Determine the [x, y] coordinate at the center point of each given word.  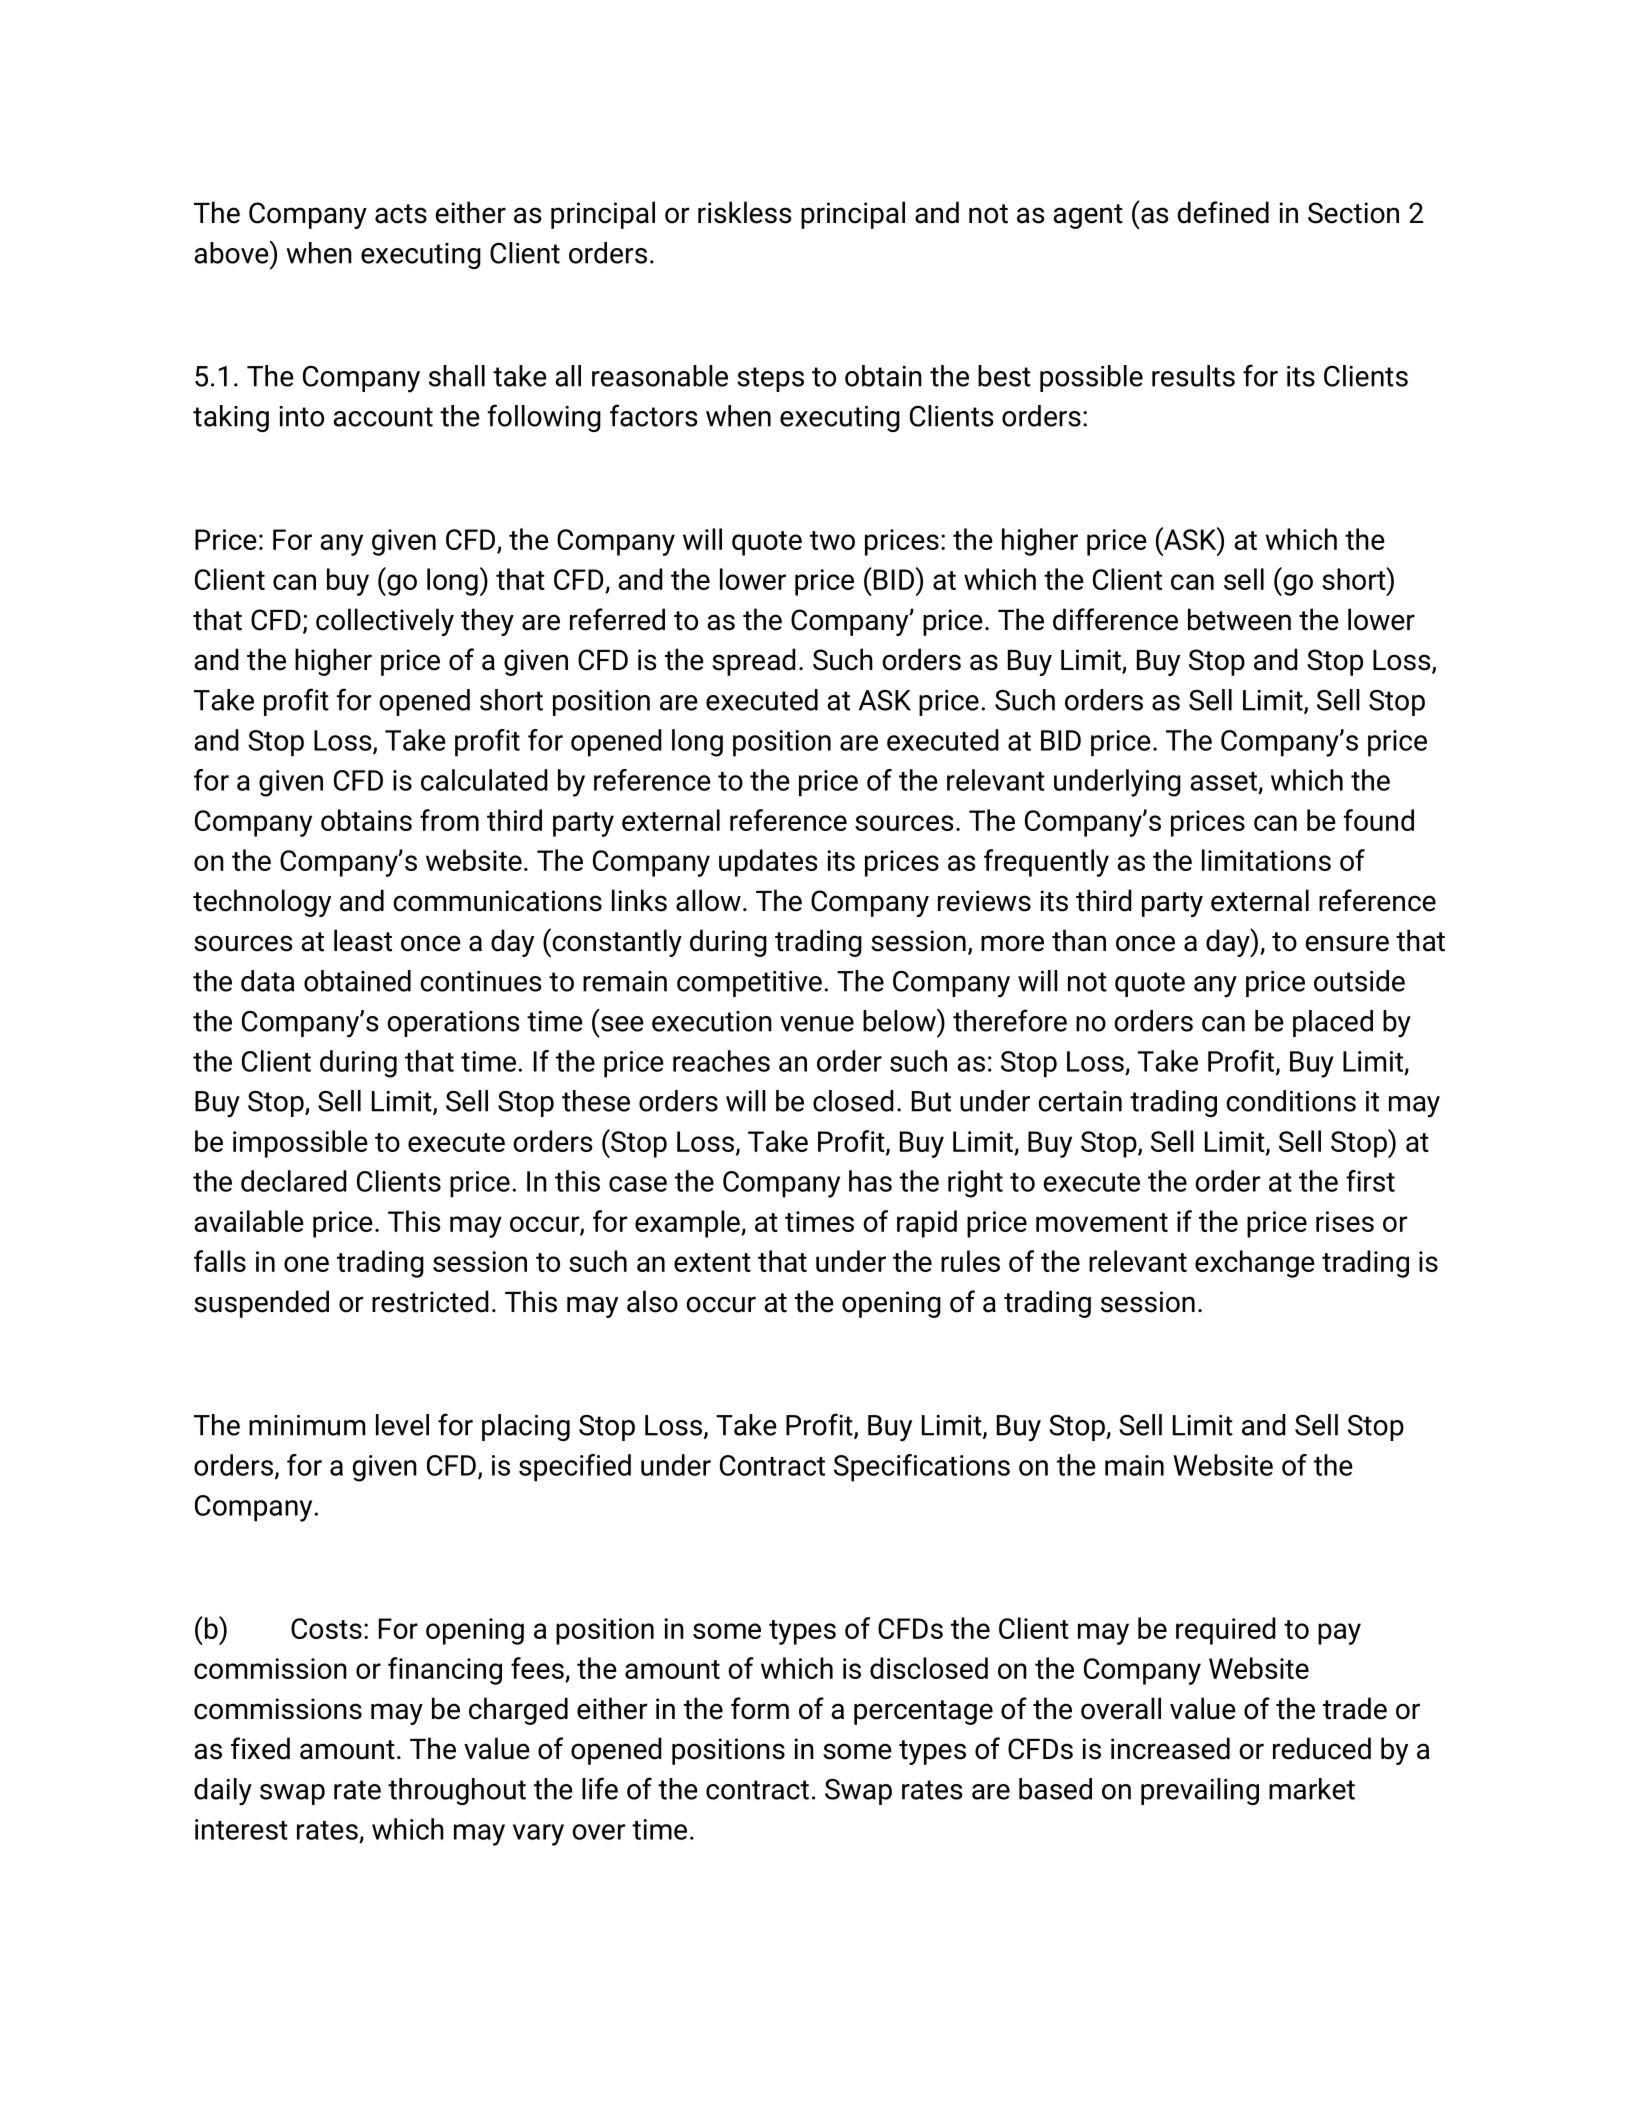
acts [401, 214]
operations [453, 1024]
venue [817, 1024]
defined [1223, 212]
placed [1333, 1023]
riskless [744, 212]
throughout [457, 1791]
